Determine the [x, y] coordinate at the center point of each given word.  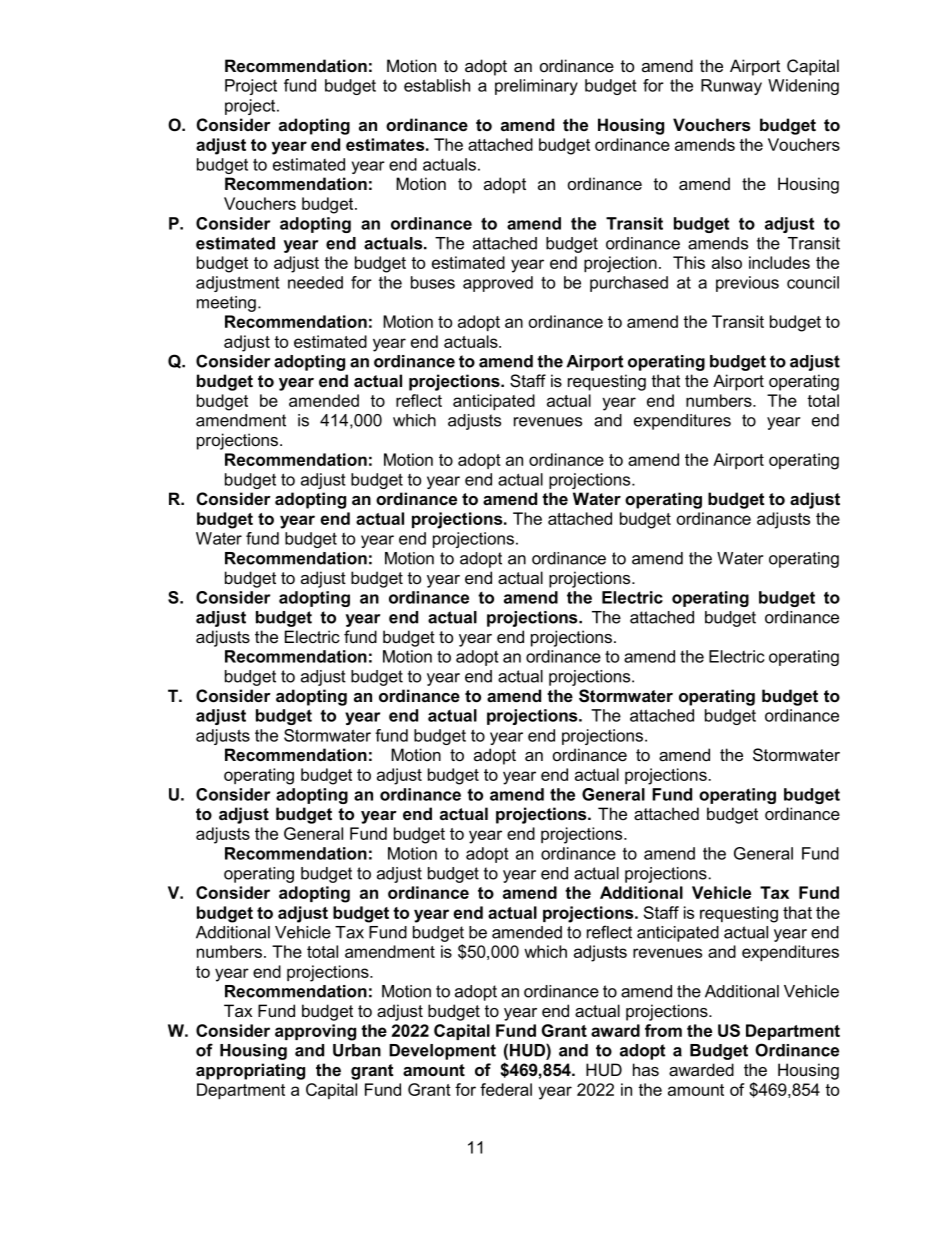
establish [437, 85]
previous [747, 284]
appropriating [250, 1071]
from [663, 1030]
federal [506, 1089]
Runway [731, 87]
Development [442, 1052]
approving [315, 1032]
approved [498, 284]
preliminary [536, 87]
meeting [226, 304]
